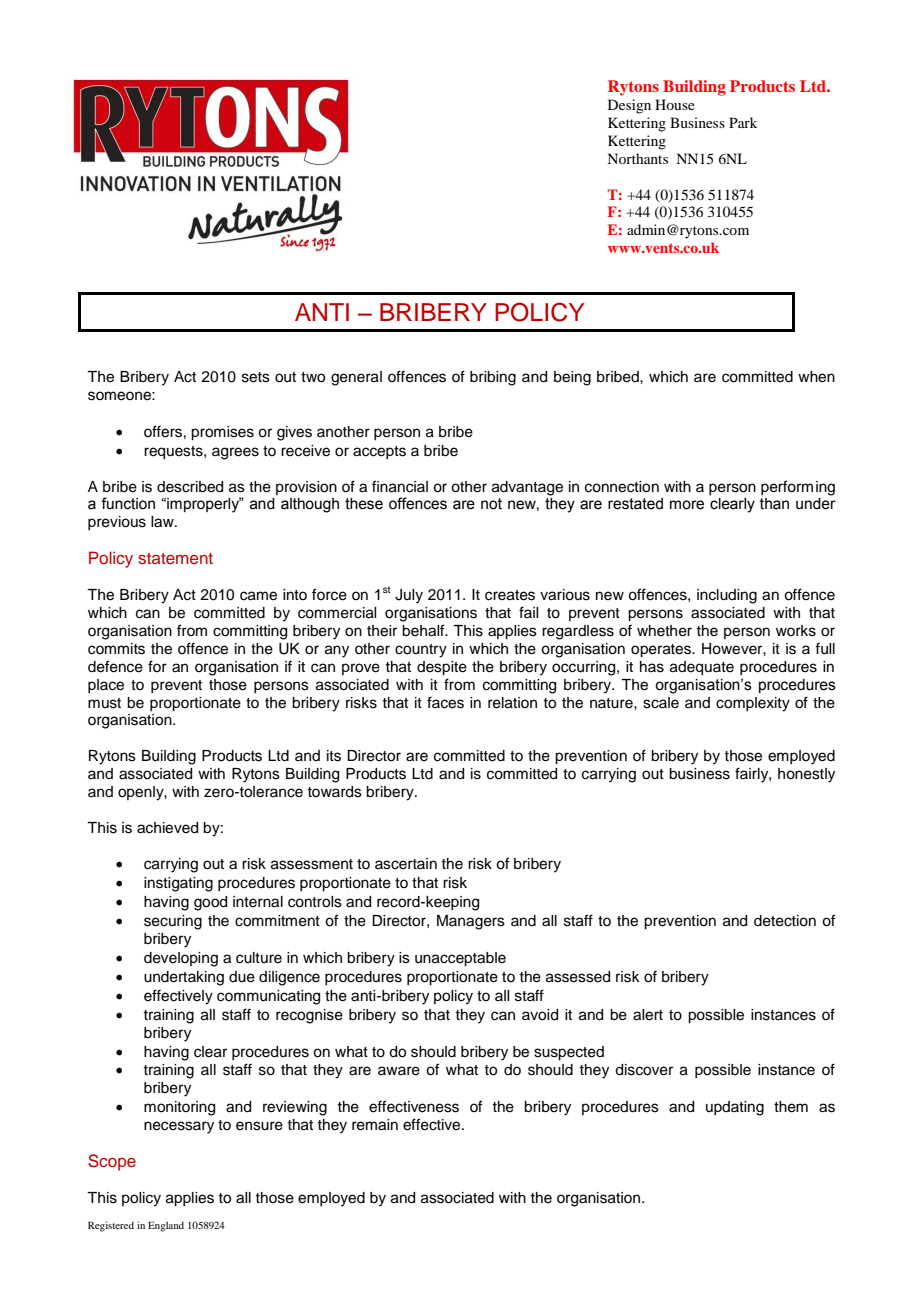 The image size is (924, 1308). I want to click on promises, so click(222, 433).
